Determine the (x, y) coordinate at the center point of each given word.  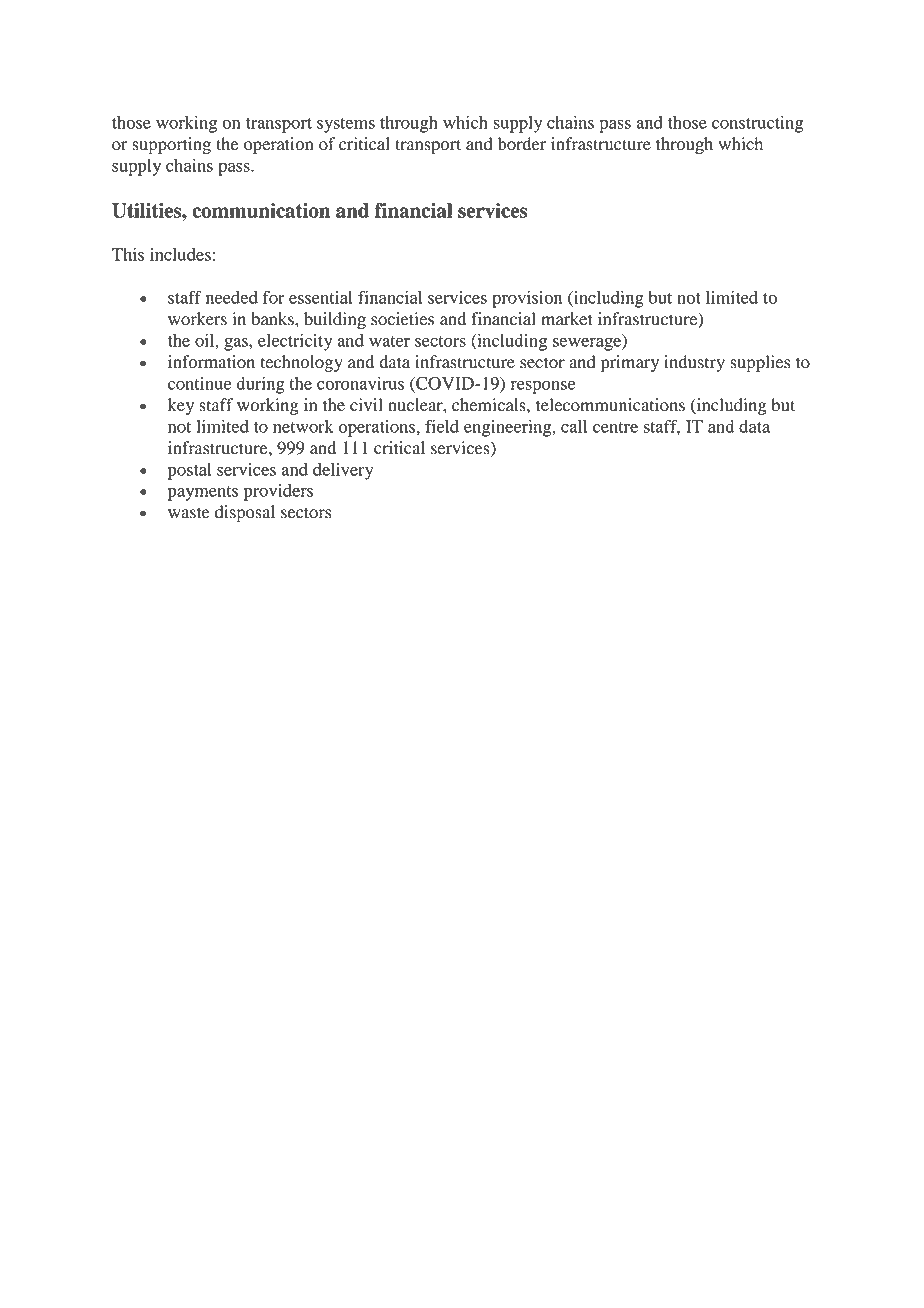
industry (694, 363)
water (389, 341)
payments (203, 493)
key (181, 406)
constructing (758, 124)
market (567, 319)
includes (180, 254)
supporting (171, 145)
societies (402, 319)
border (522, 144)
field (442, 426)
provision (527, 299)
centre (615, 427)
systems (346, 125)
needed (232, 297)
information (211, 362)
